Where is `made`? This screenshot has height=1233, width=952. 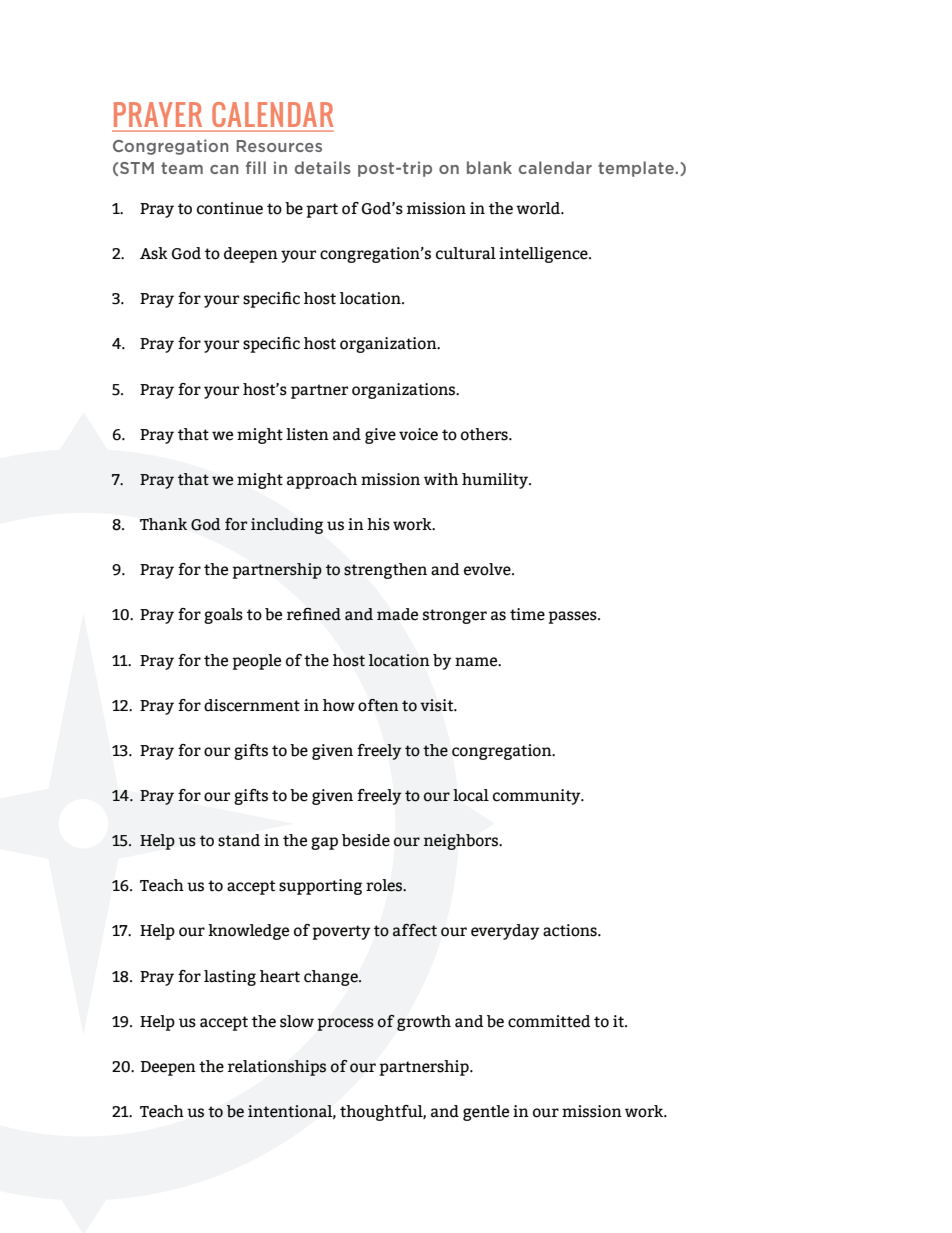
made is located at coordinates (397, 614).
